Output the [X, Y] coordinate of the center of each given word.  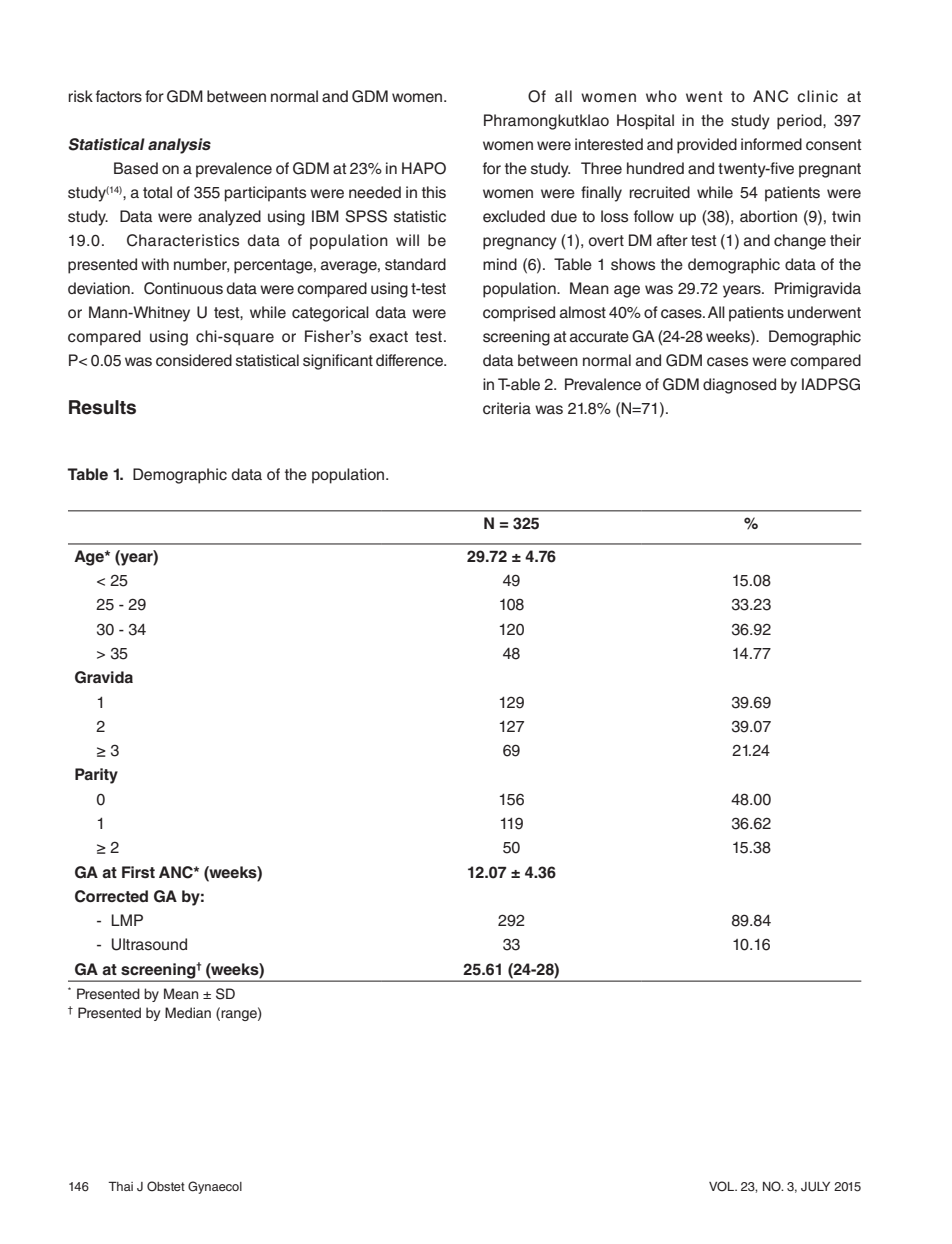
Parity [96, 776]
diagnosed [739, 386]
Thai [120, 1186]
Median [188, 1013]
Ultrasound [149, 944]
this [434, 192]
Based [136, 168]
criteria [507, 408]
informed [771, 144]
